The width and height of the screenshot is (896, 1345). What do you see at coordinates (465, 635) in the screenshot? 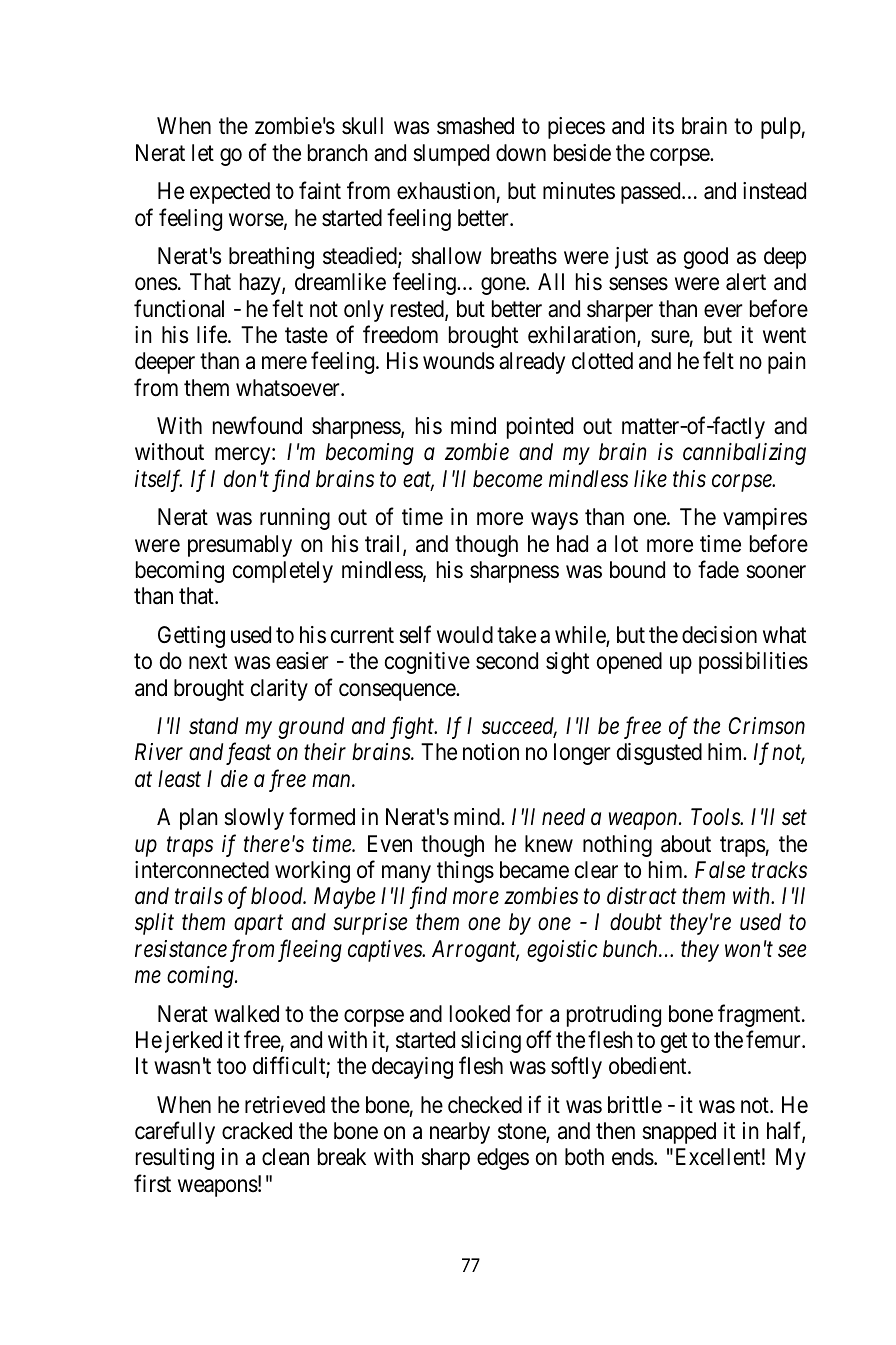
I see `would` at bounding box center [465, 635].
